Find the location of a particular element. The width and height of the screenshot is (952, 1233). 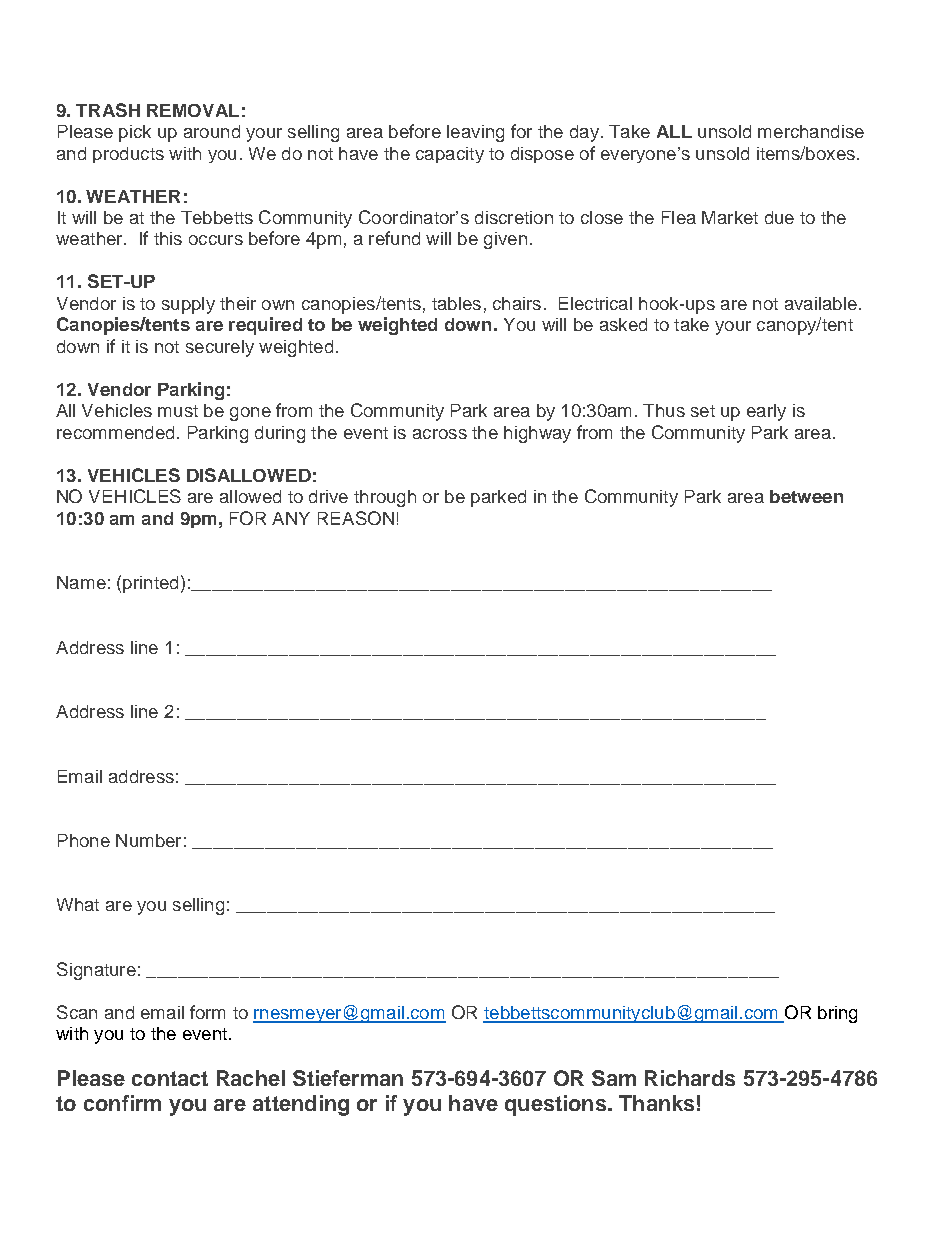

Number is located at coordinates (148, 840).
